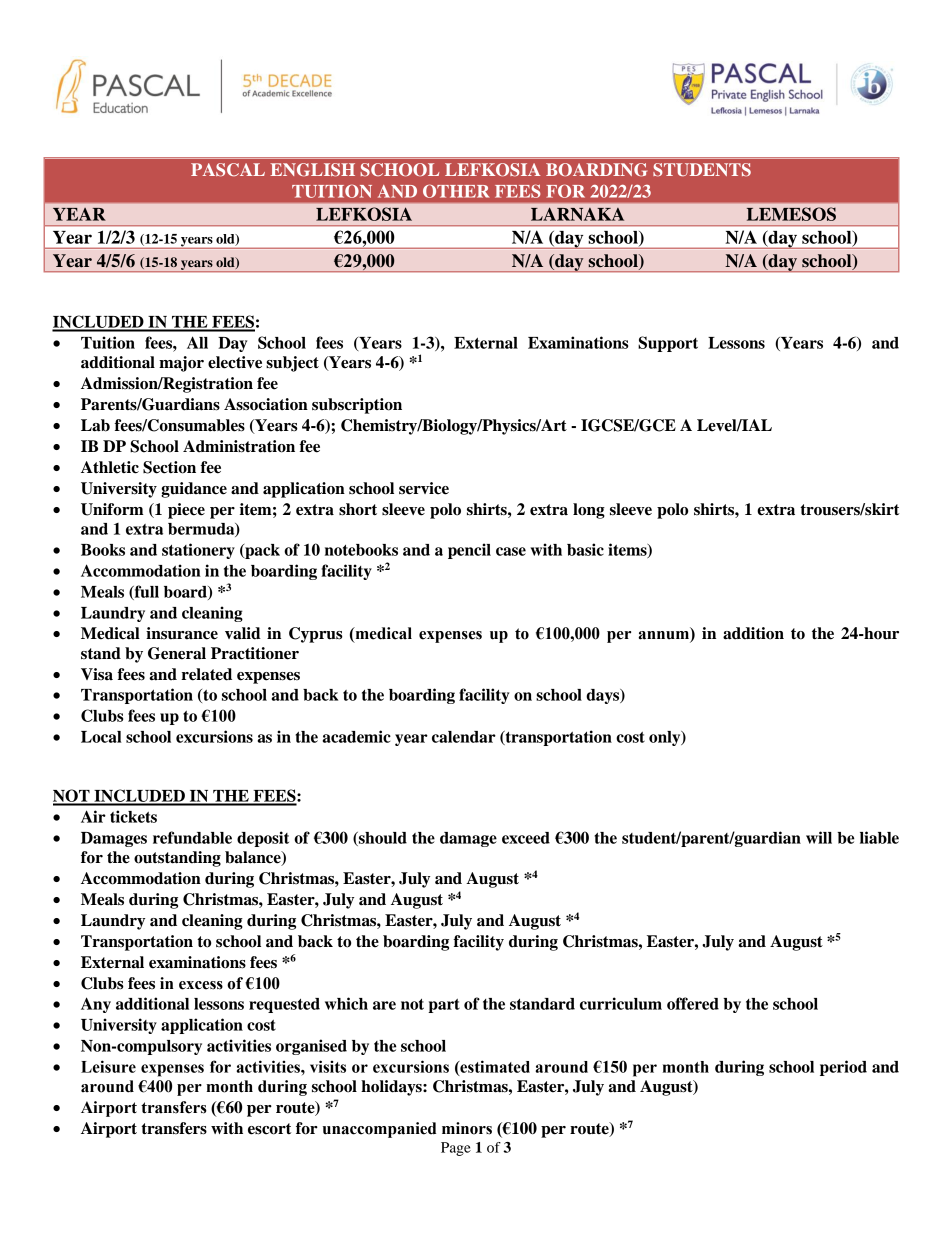 Image resolution: width=952 pixels, height=1233 pixels. What do you see at coordinates (177, 653) in the page?
I see `General` at bounding box center [177, 653].
